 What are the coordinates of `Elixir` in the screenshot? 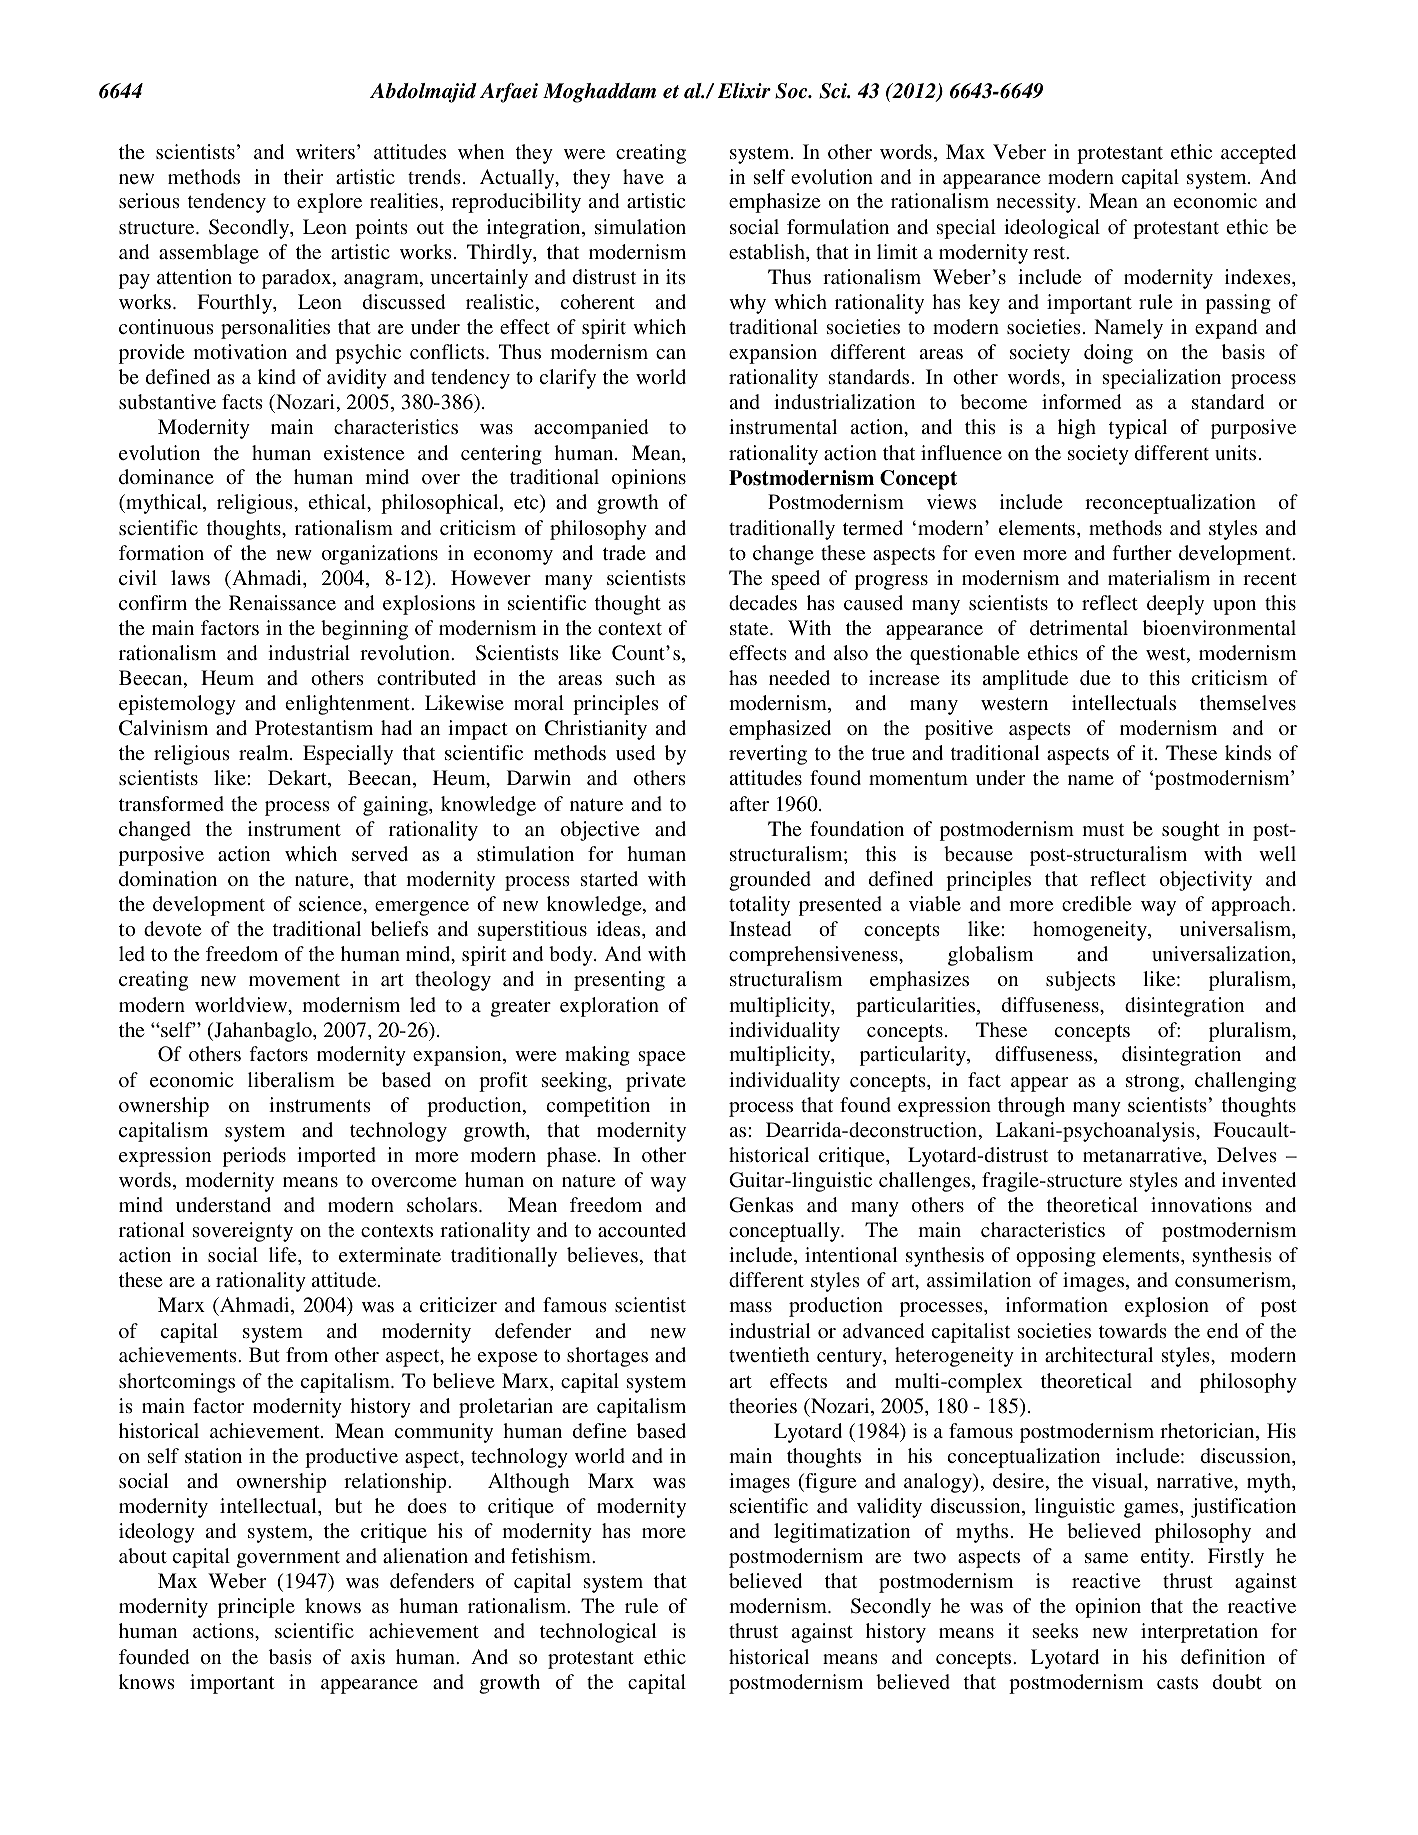 It's located at (744, 91).
